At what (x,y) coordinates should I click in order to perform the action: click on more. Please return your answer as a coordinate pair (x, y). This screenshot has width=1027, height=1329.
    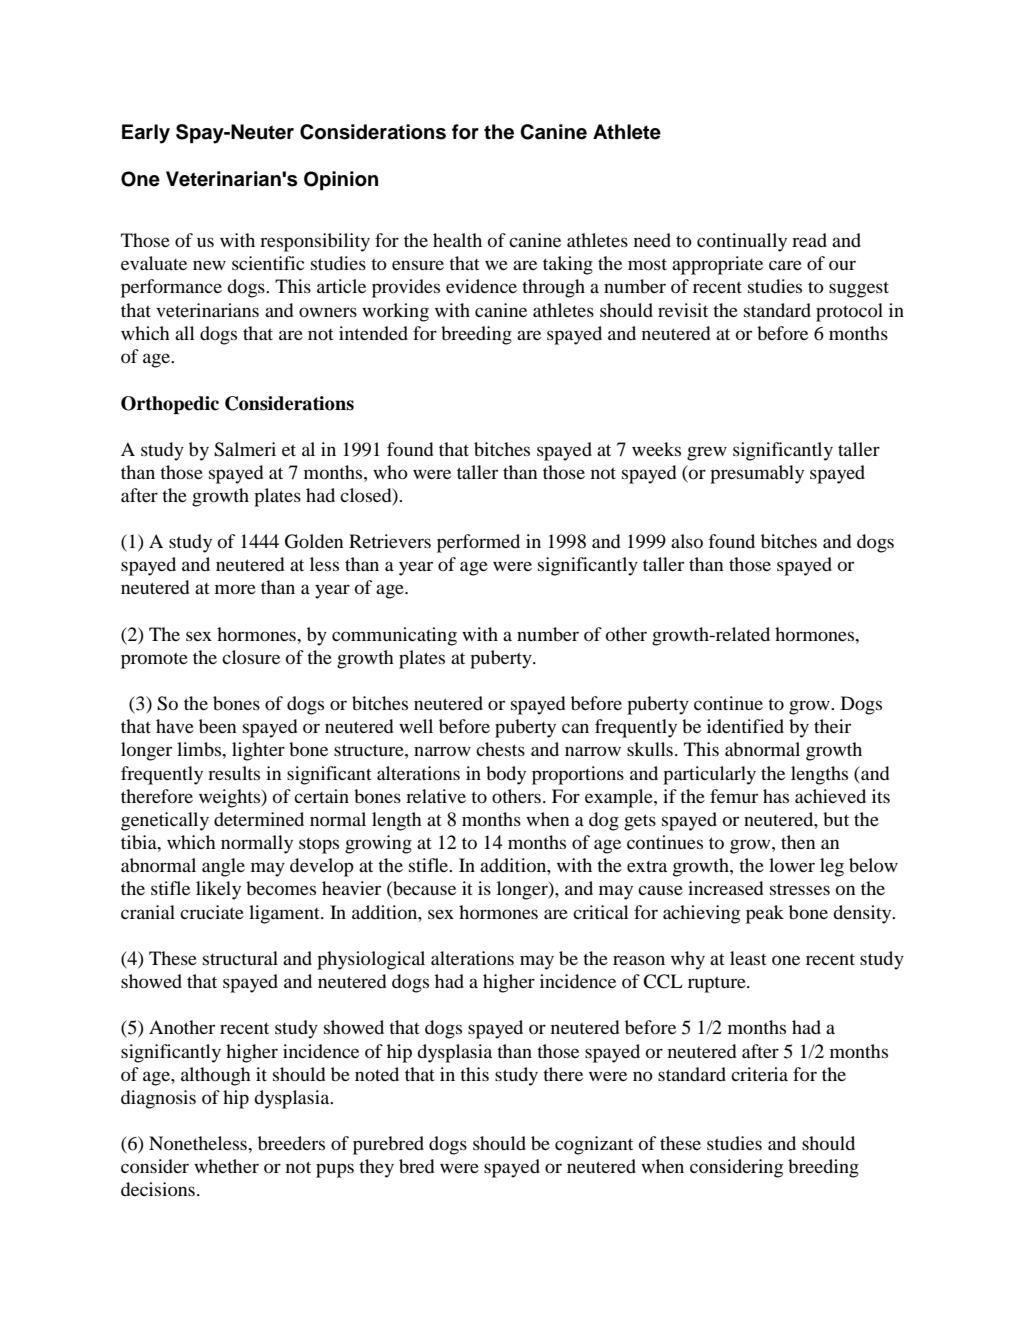
    Looking at the image, I should click on (235, 589).
